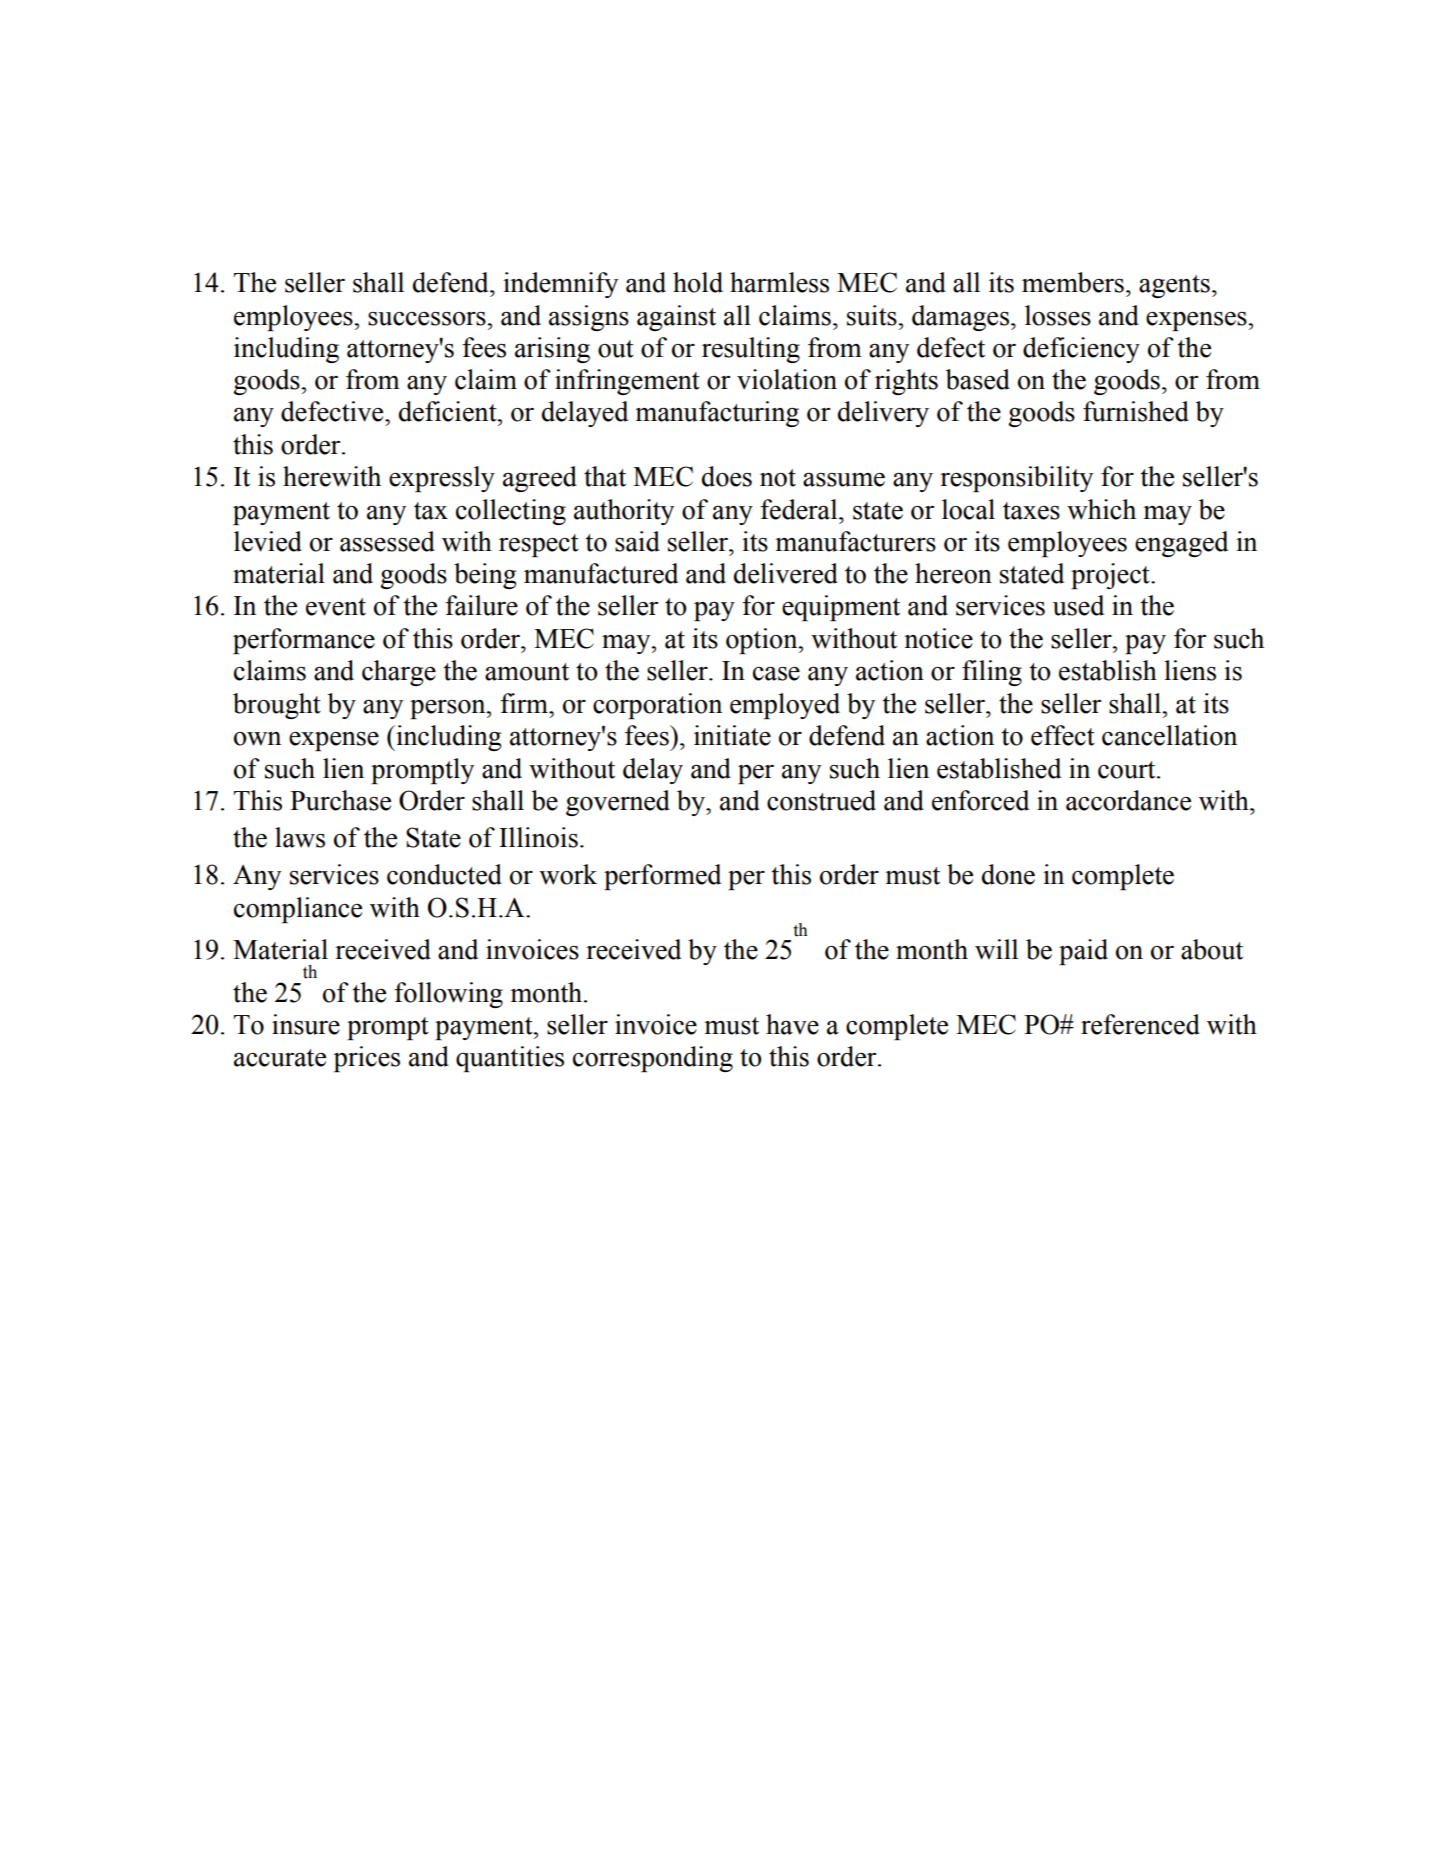 This screenshot has width=1435, height=1857. I want to click on expressly, so click(442, 479).
